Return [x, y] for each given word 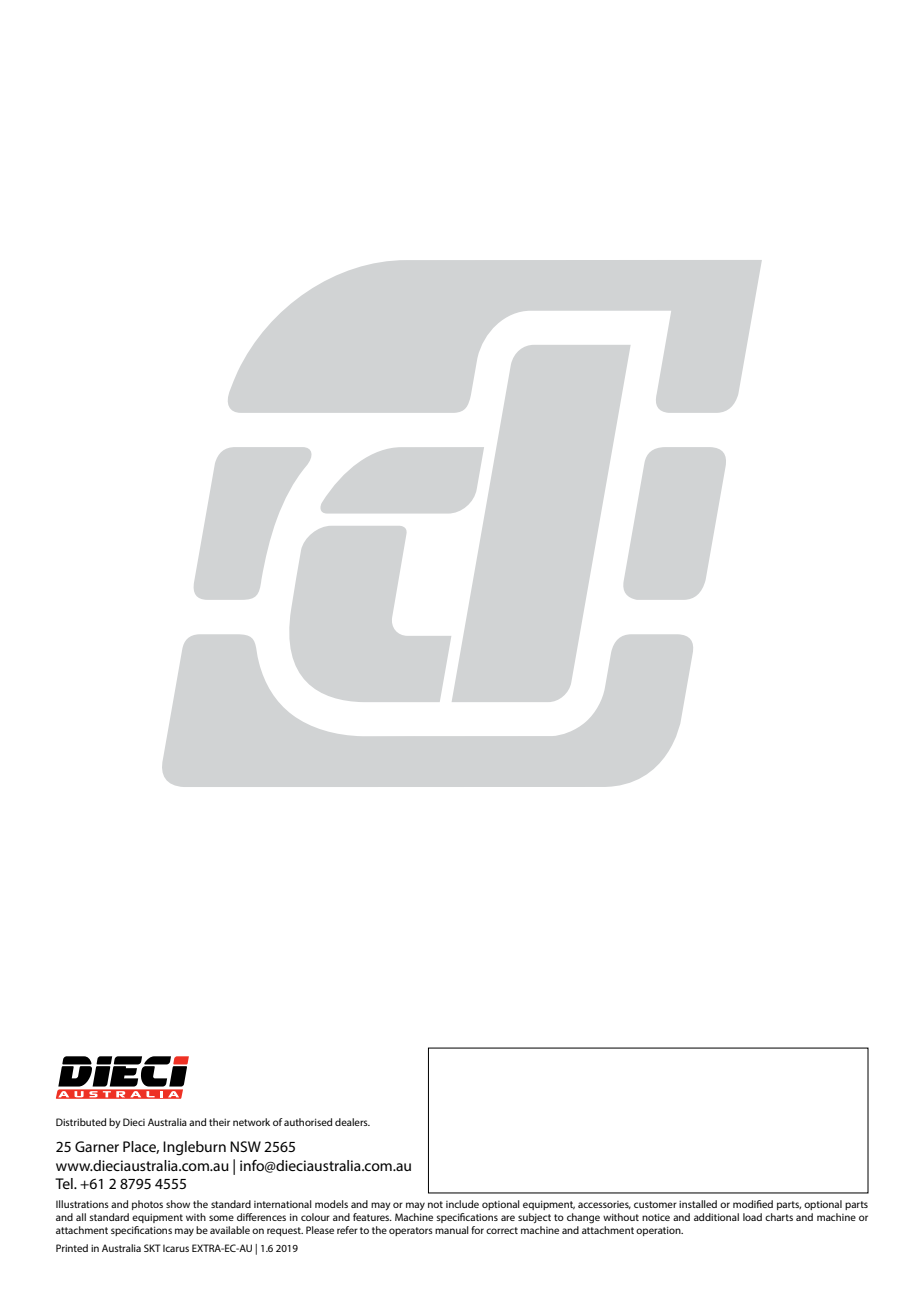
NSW [245, 1146]
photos [147, 1205]
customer [655, 1204]
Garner [97, 1146]
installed [698, 1204]
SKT [152, 1248]
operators [411, 1231]
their [219, 1122]
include [462, 1204]
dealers [352, 1122]
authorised [308, 1122]
